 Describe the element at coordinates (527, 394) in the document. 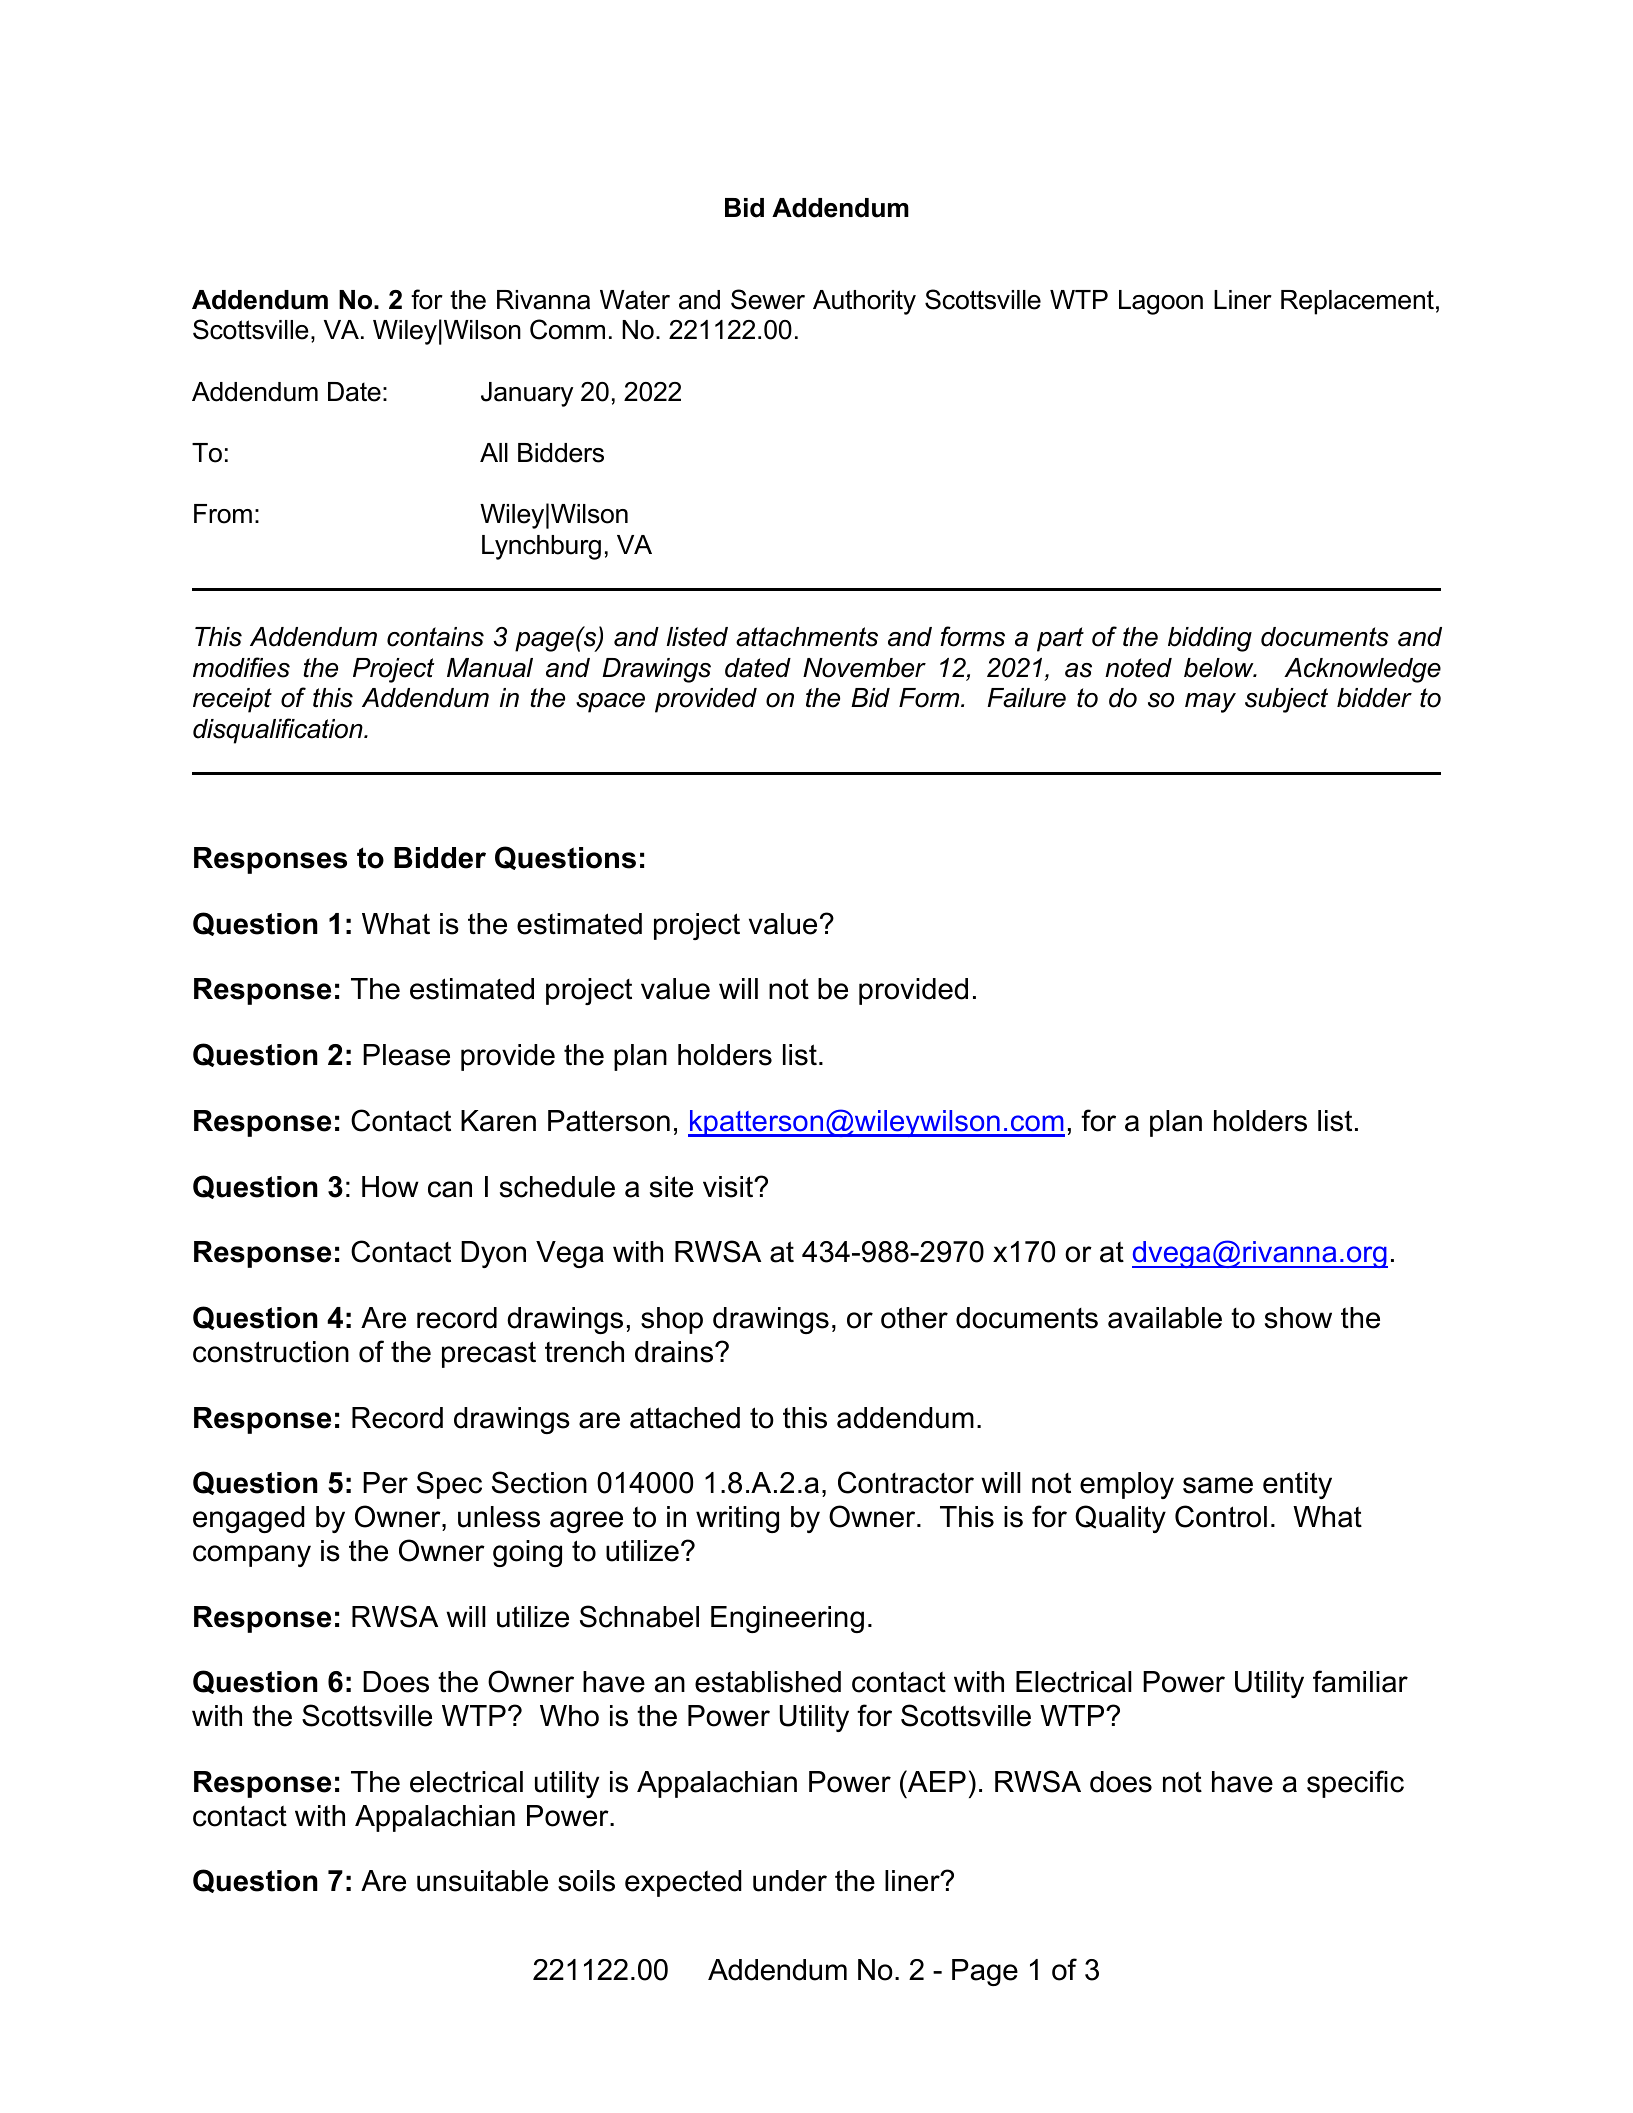

I see `January` at that location.
